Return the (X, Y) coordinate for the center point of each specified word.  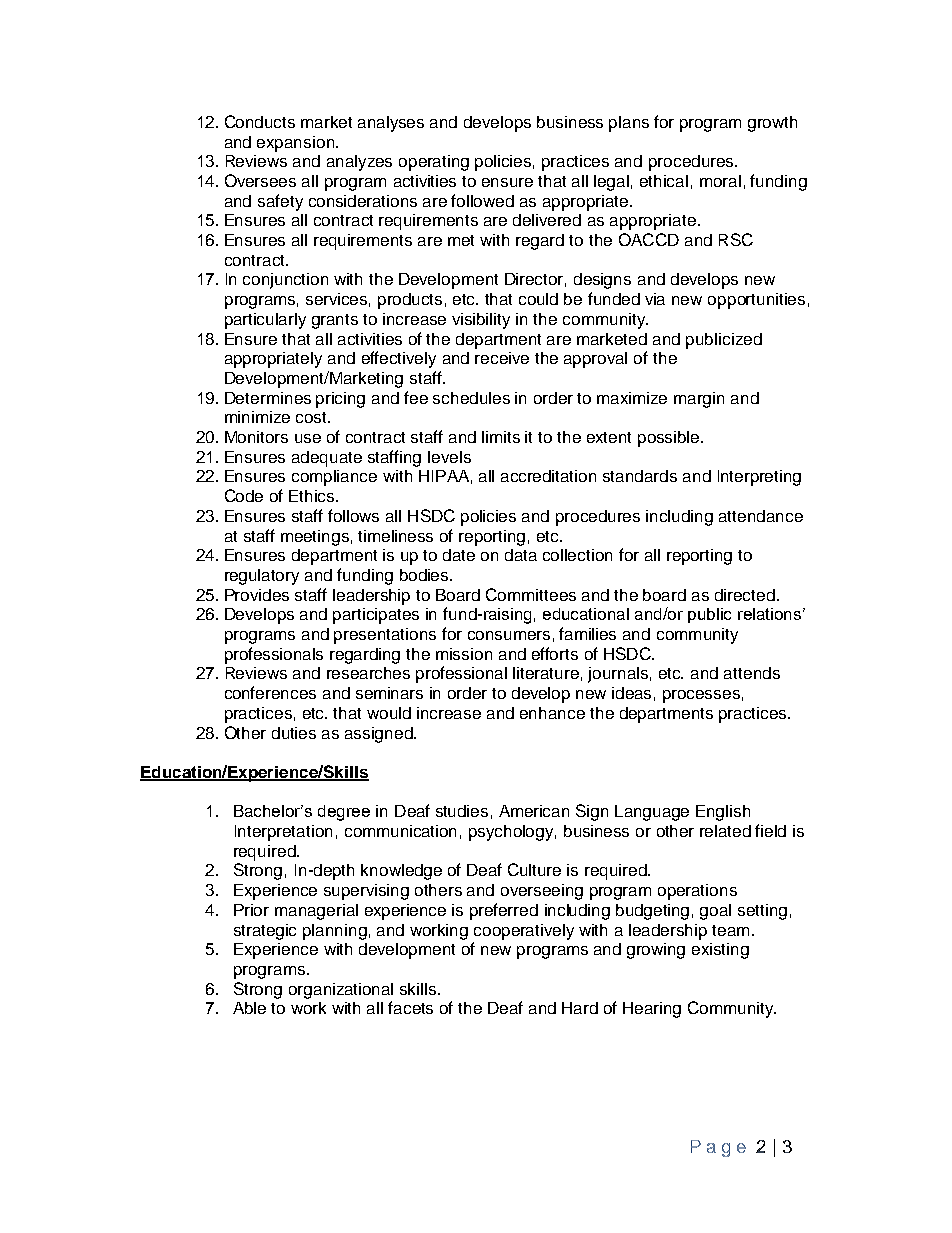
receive (502, 358)
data (521, 555)
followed (482, 200)
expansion (297, 144)
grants (335, 321)
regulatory (262, 577)
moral (720, 181)
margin (699, 400)
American (534, 811)
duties (294, 733)
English (723, 813)
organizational (341, 991)
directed (745, 595)
